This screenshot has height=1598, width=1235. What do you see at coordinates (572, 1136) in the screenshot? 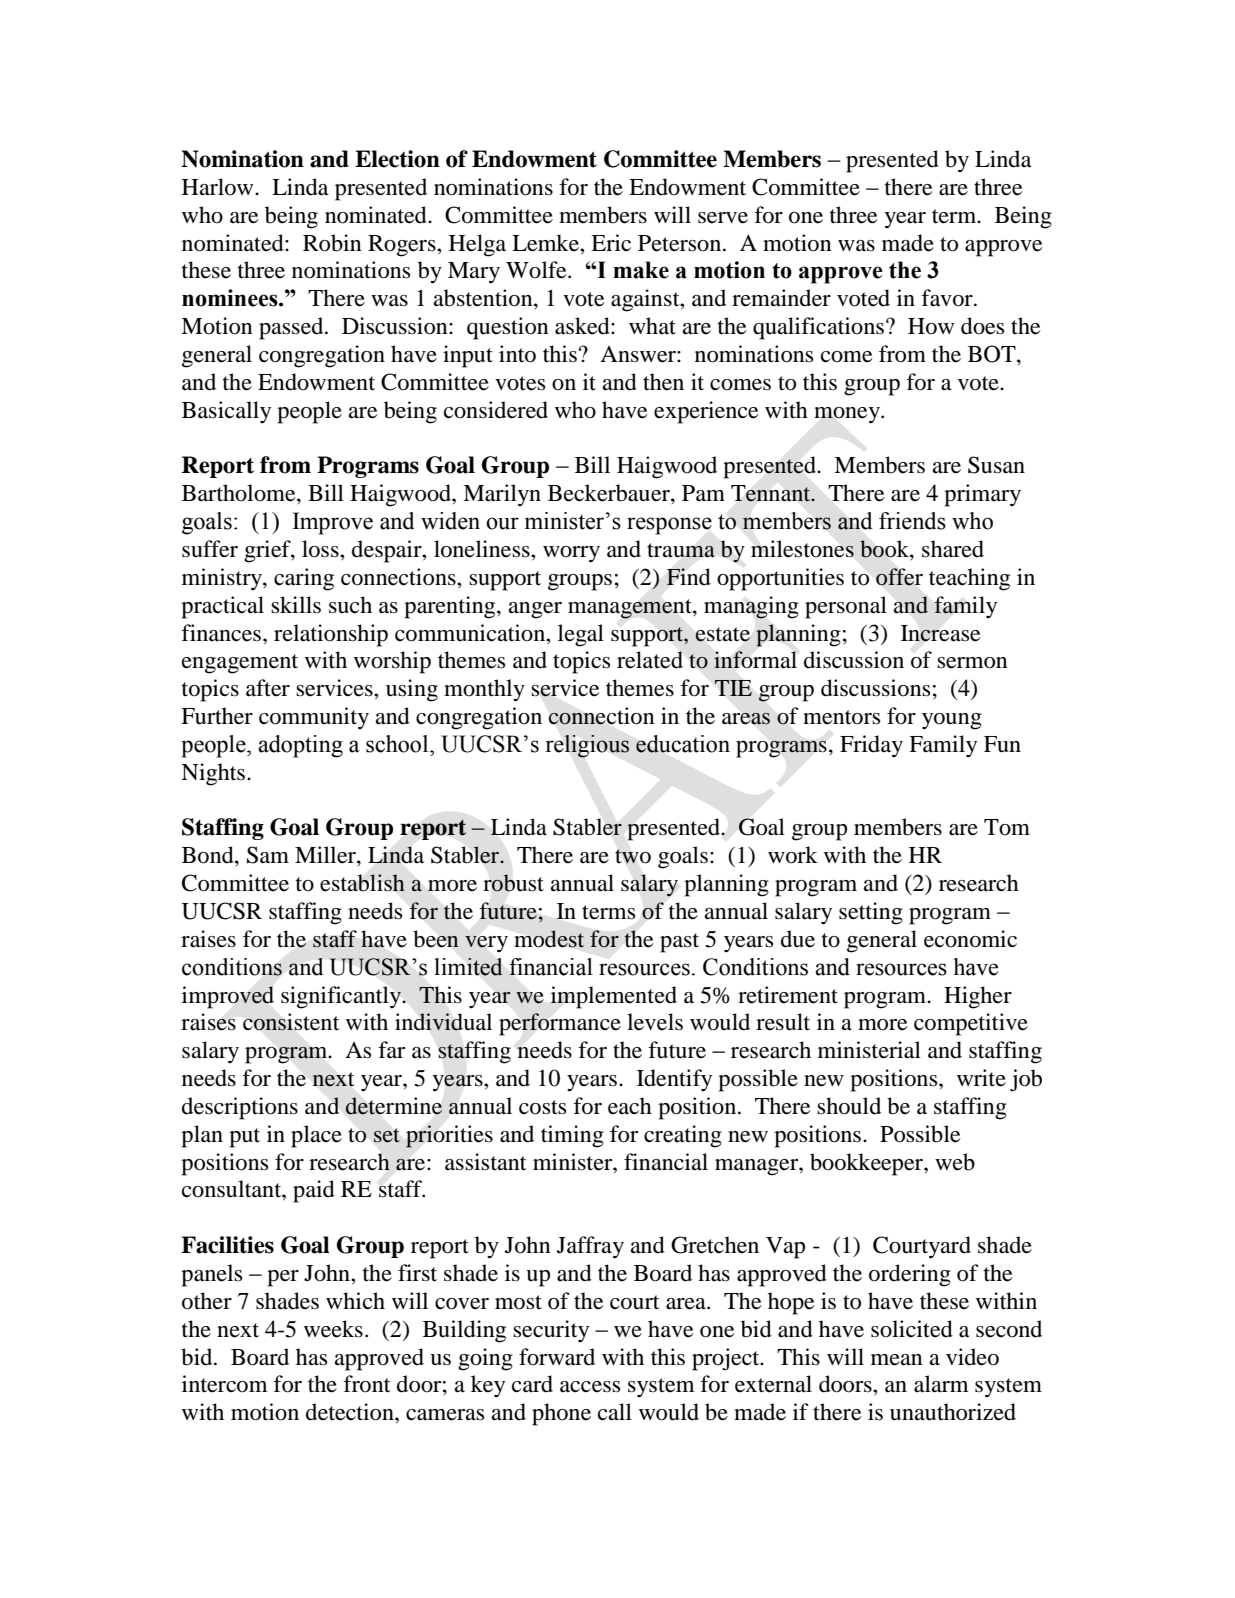
I see `timing` at bounding box center [572, 1136].
